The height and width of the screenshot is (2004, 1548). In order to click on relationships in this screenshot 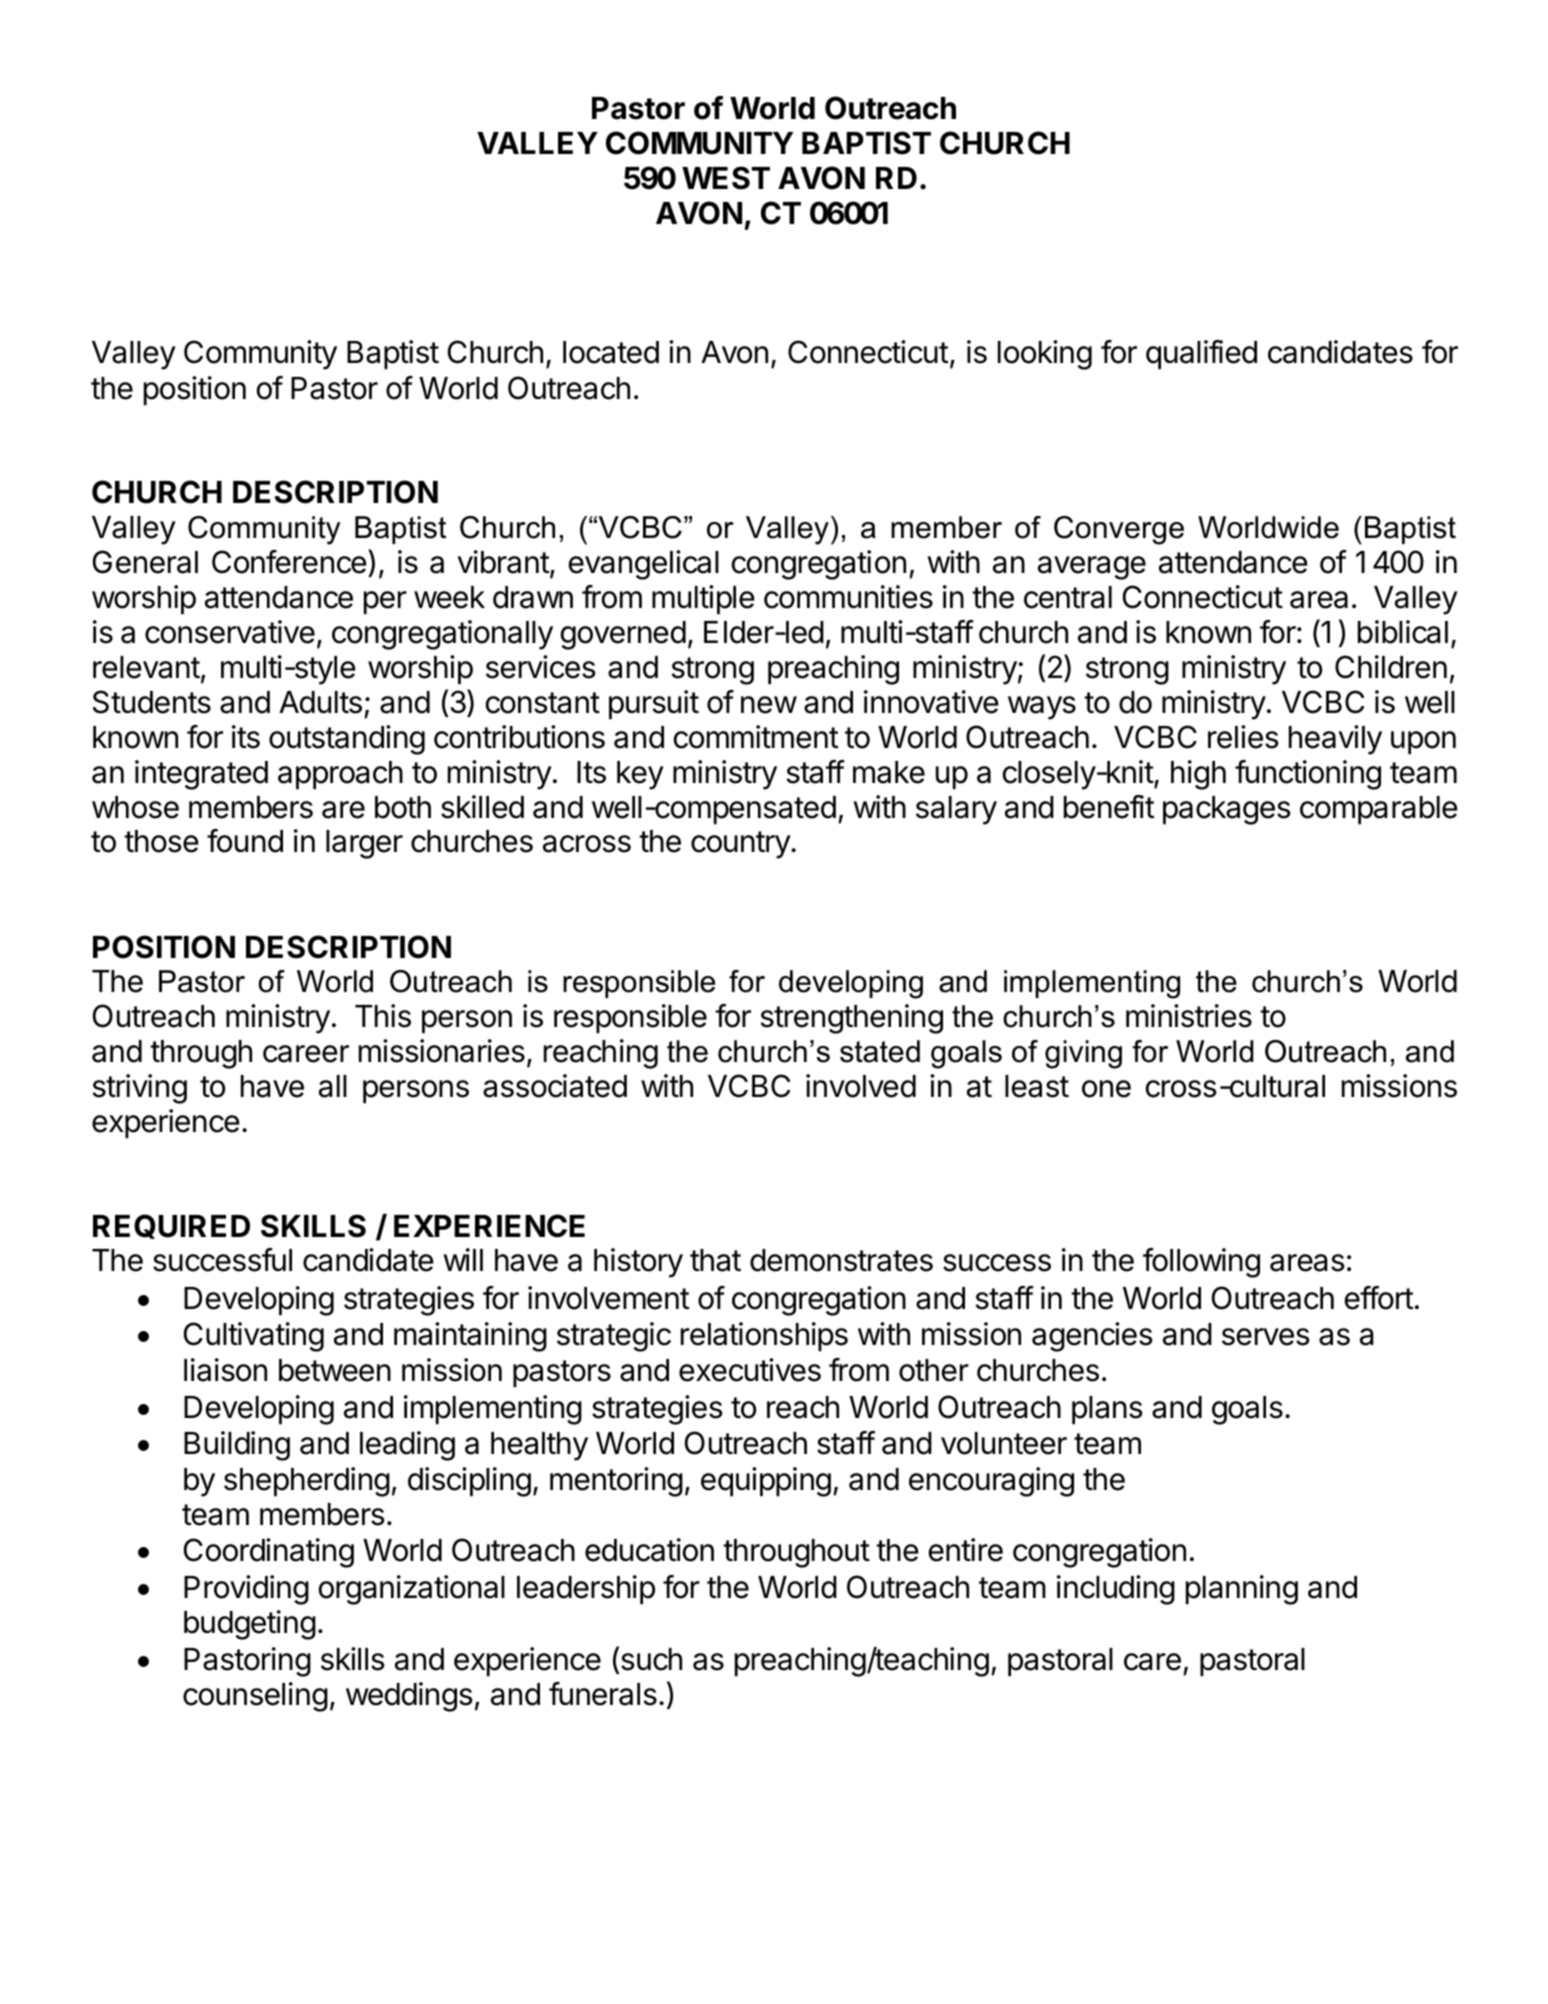, I will do `click(764, 1337)`.
